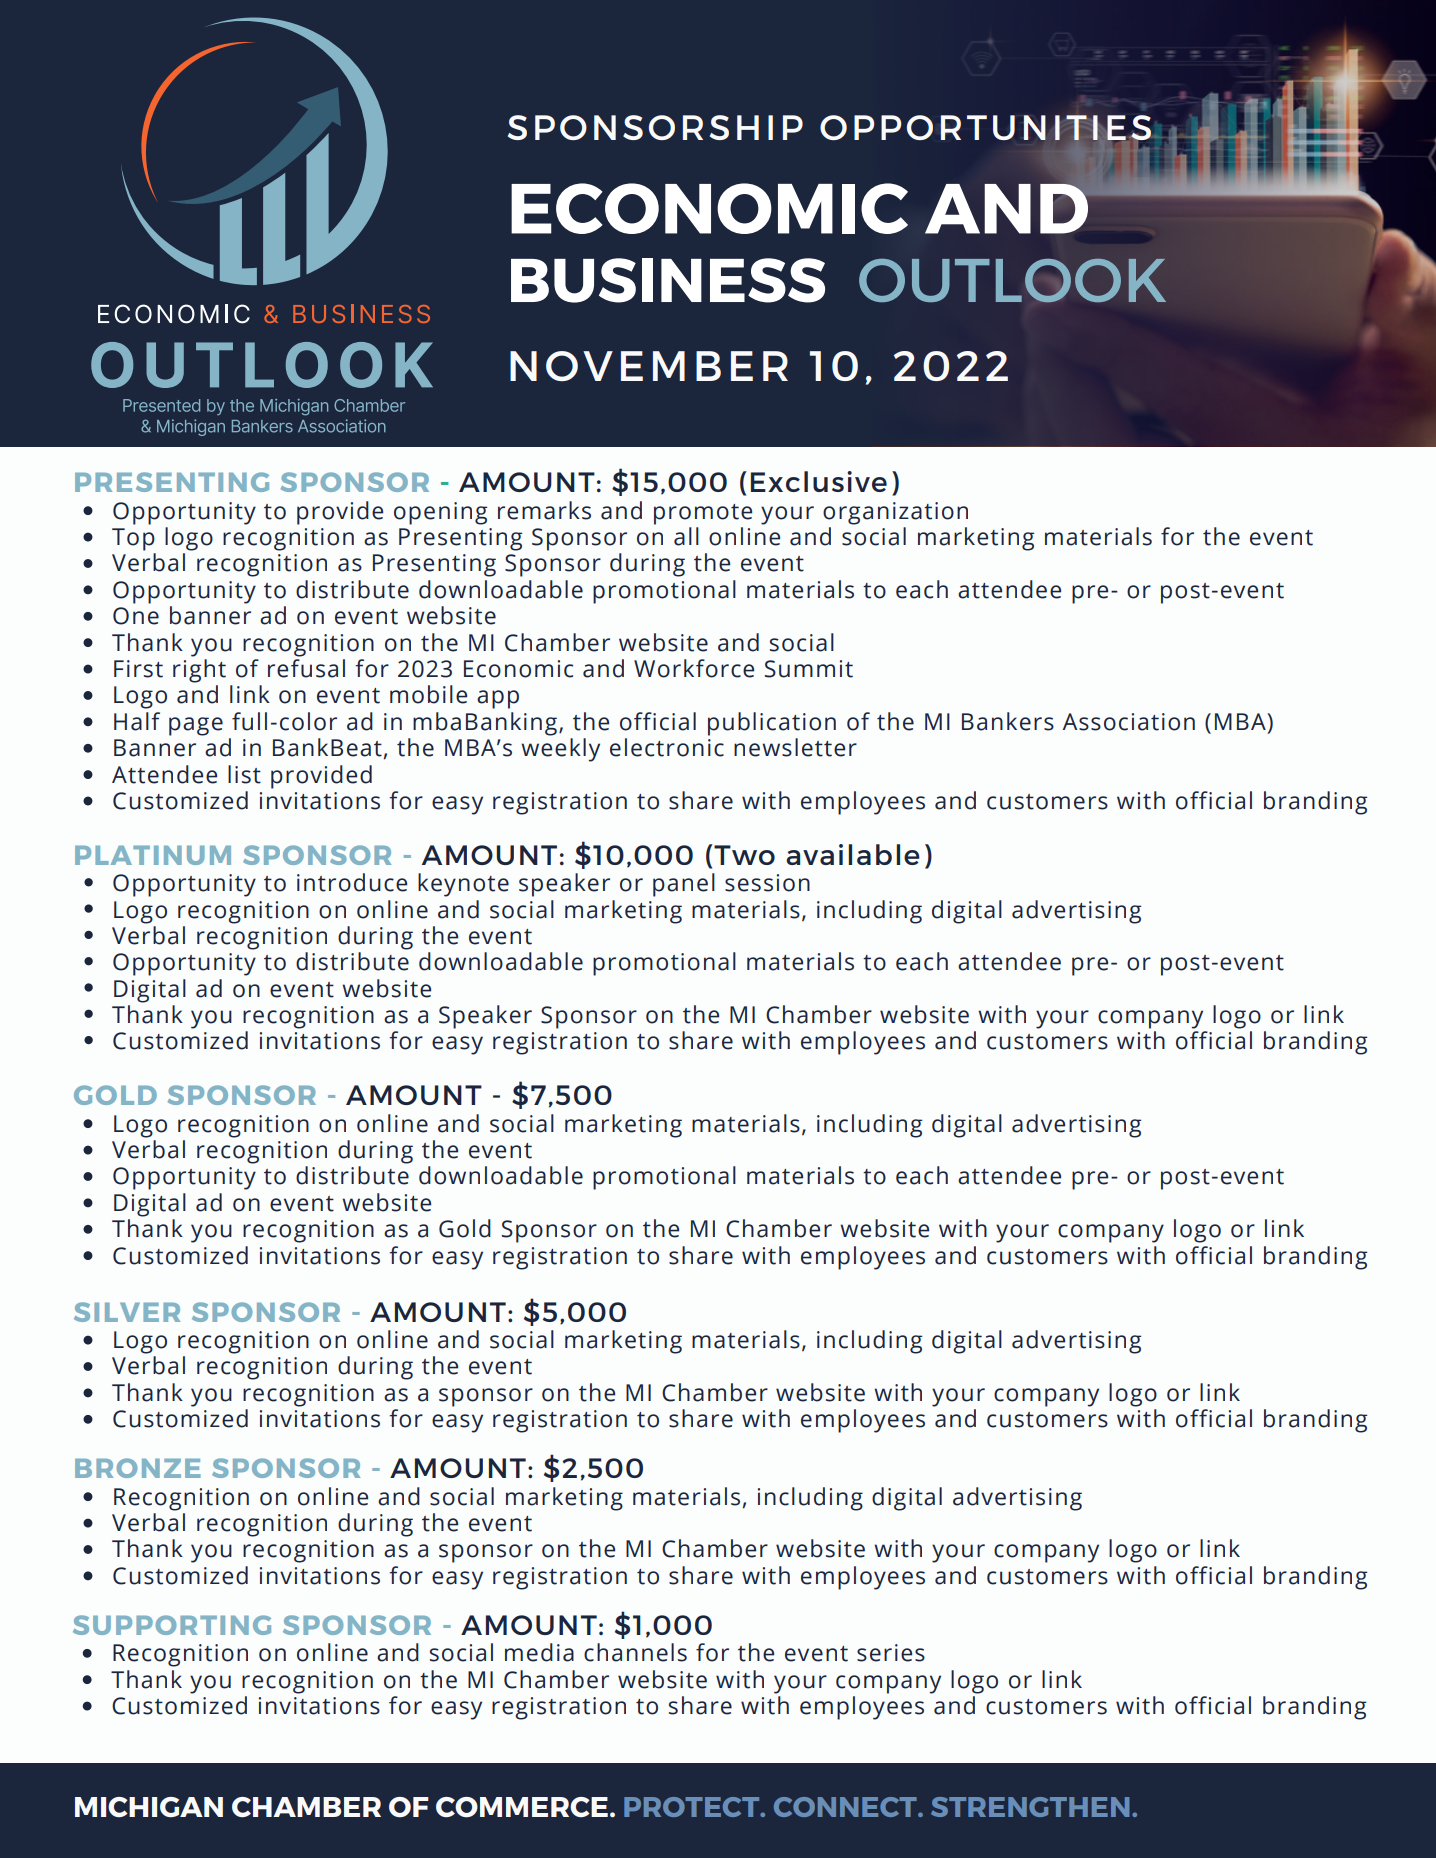 This image has height=1858, width=1436. What do you see at coordinates (987, 128) in the image?
I see `OPPORTUNITIES` at bounding box center [987, 128].
